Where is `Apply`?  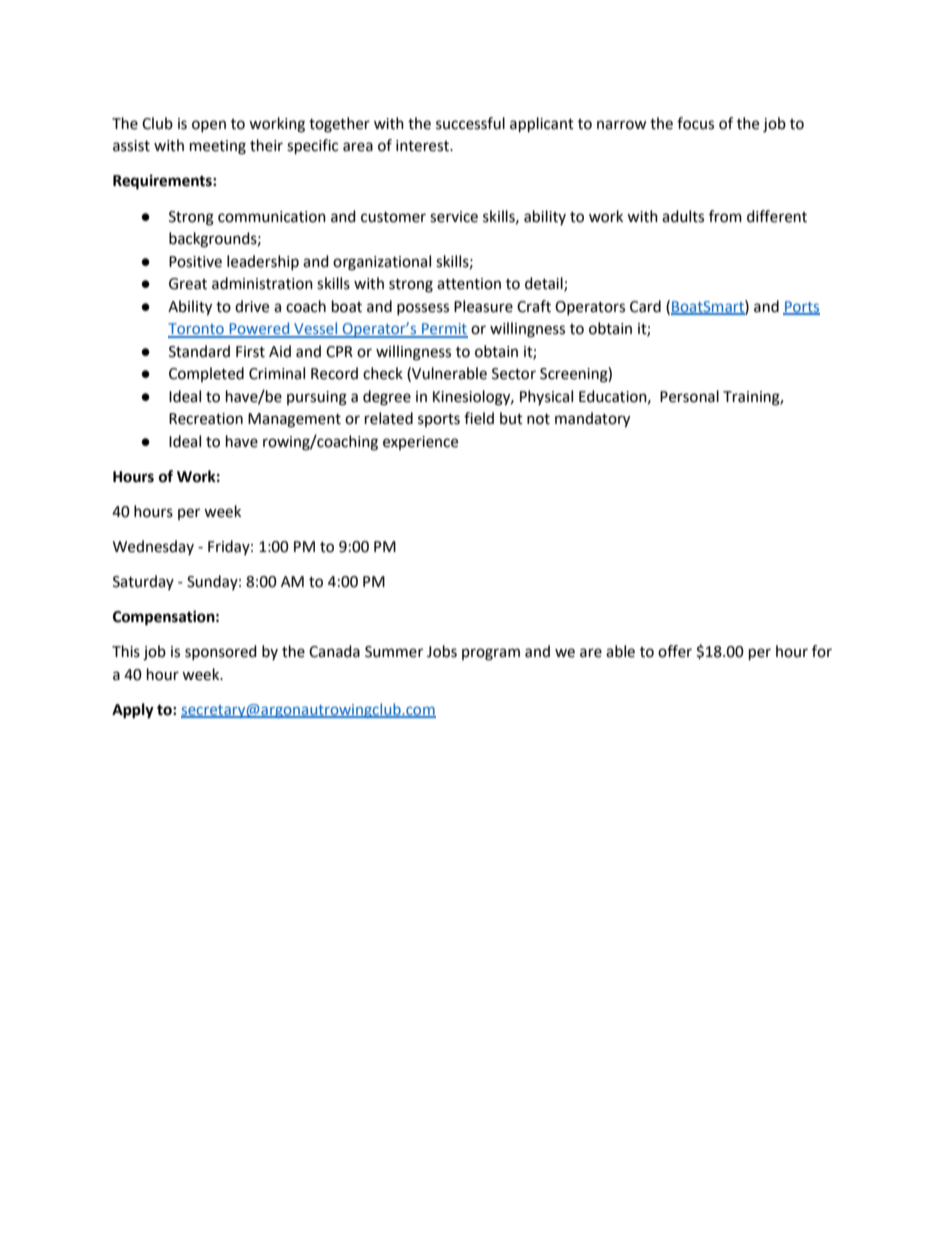
Apply is located at coordinates (133, 711).
